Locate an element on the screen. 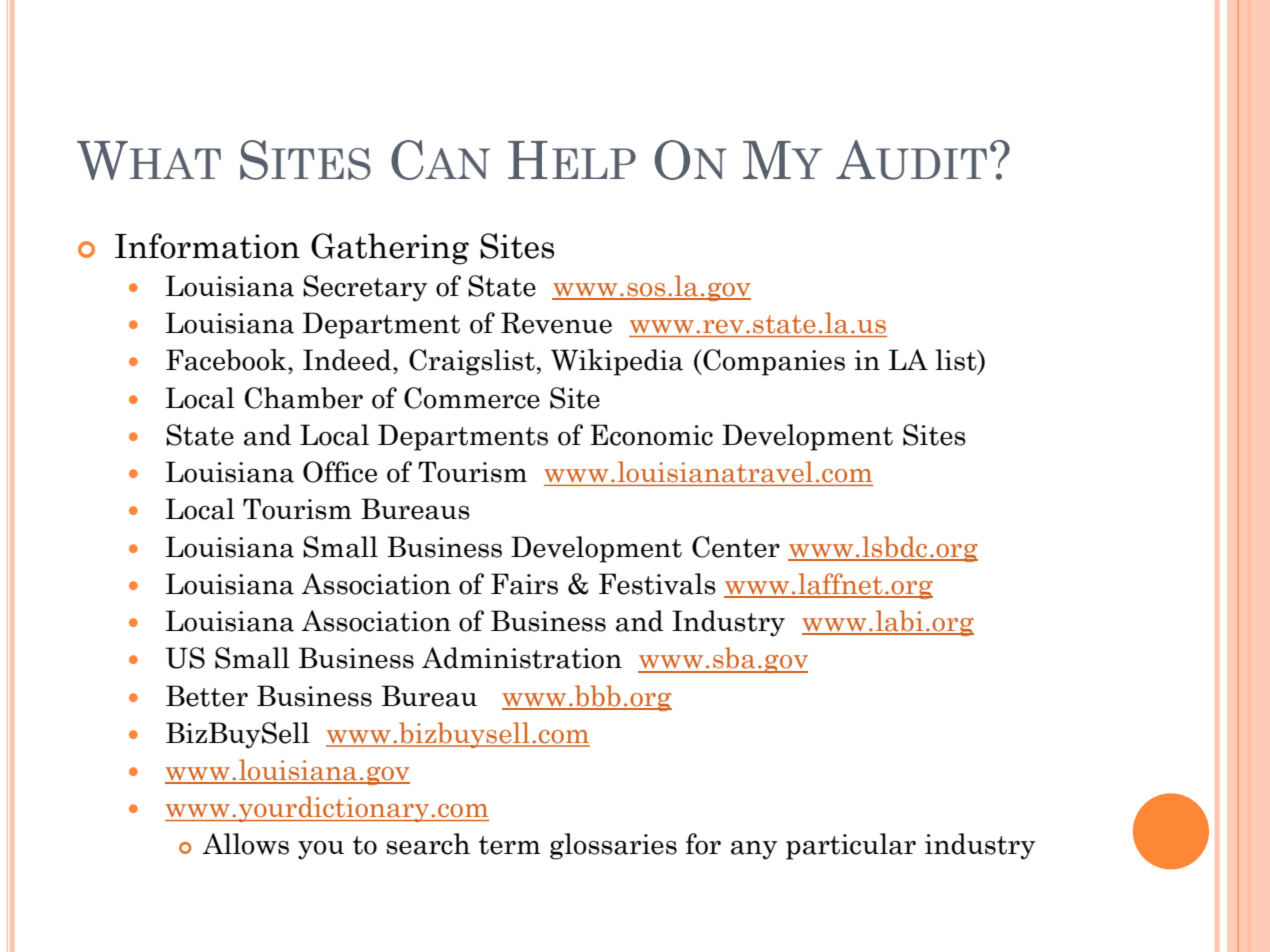 The width and height of the screenshot is (1270, 952). Fairs is located at coordinates (524, 584).
